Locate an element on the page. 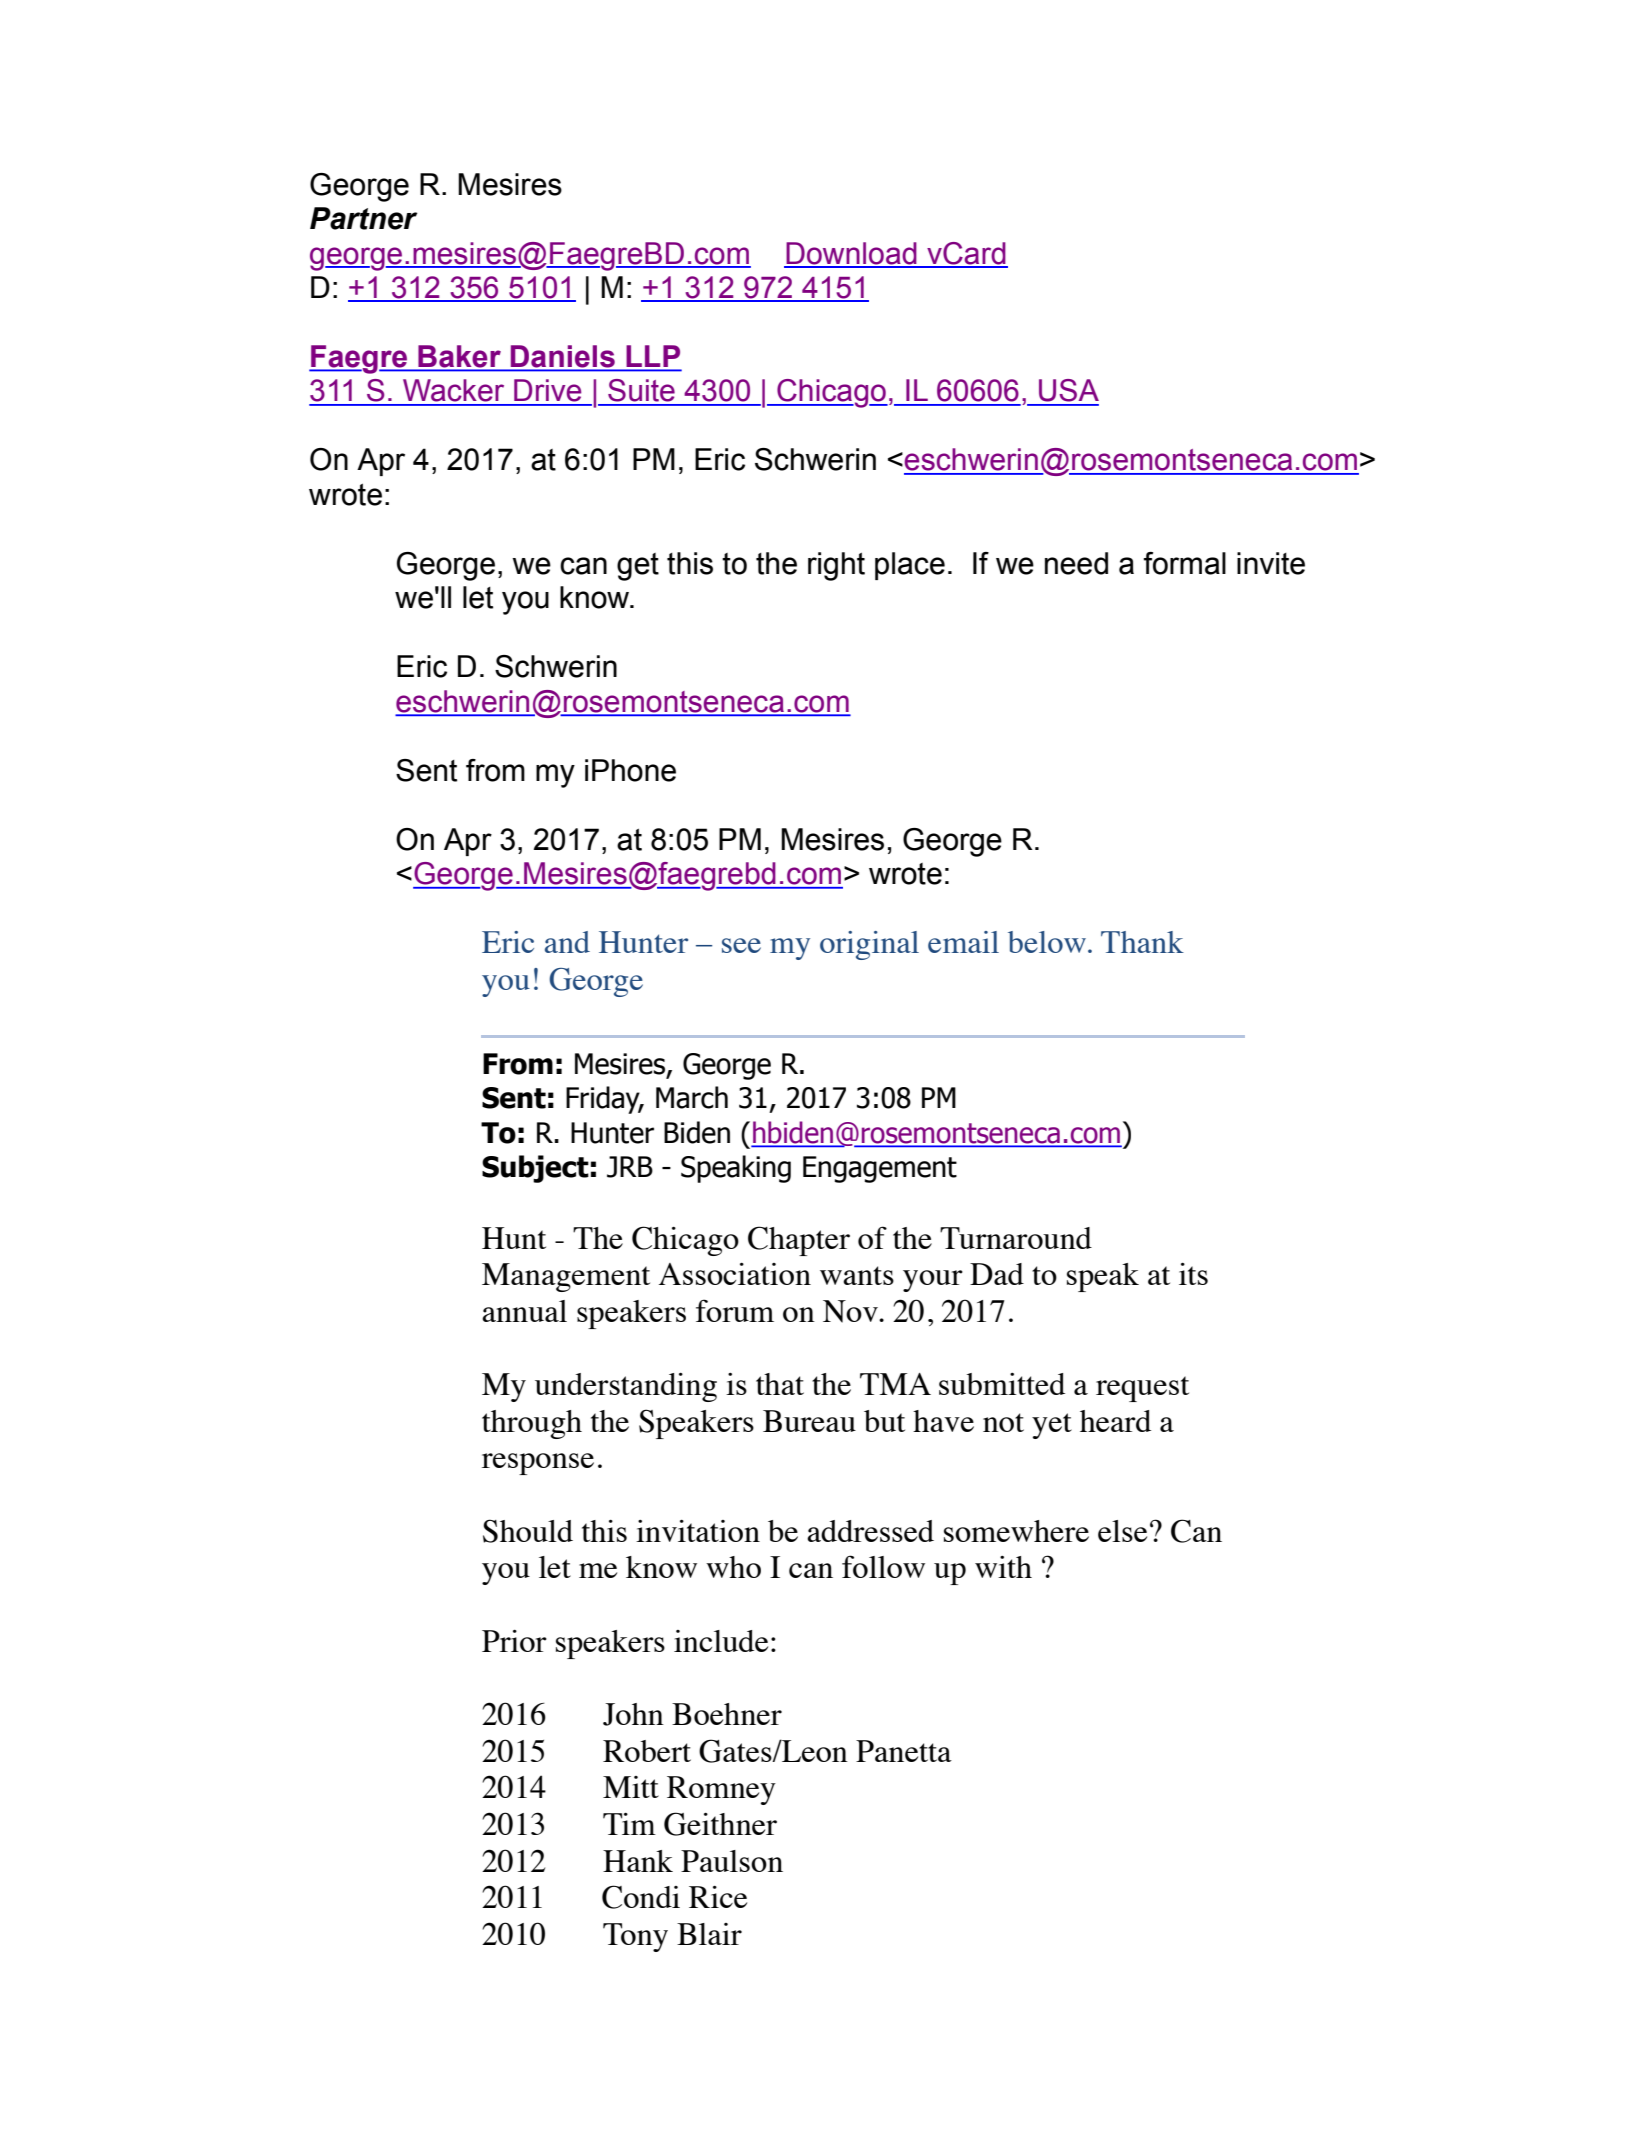  Baker is located at coordinates (459, 357).
